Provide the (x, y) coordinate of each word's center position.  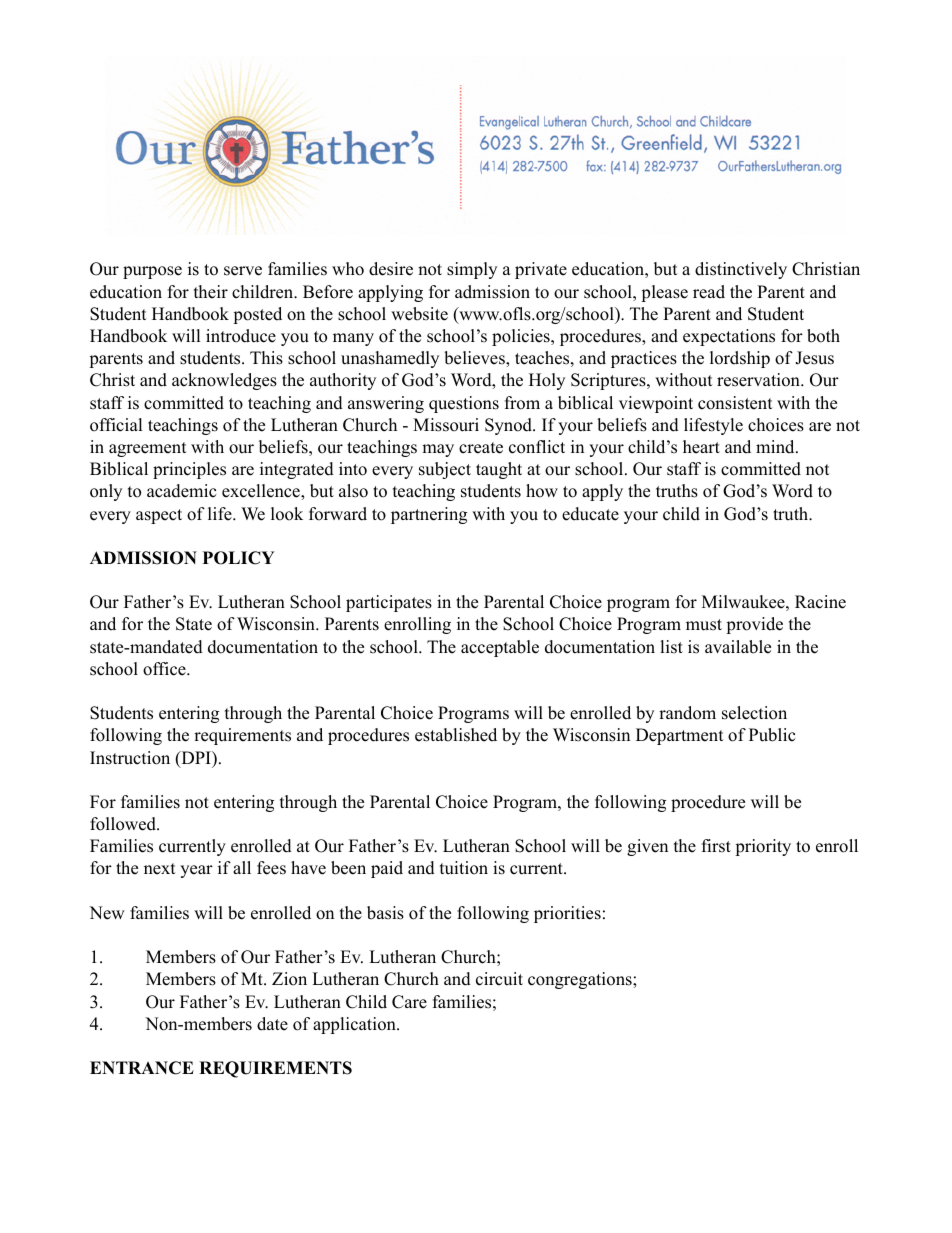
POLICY (239, 558)
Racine (820, 602)
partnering (429, 515)
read (709, 292)
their (211, 292)
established (456, 735)
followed (124, 824)
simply (472, 270)
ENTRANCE (142, 1068)
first (716, 846)
